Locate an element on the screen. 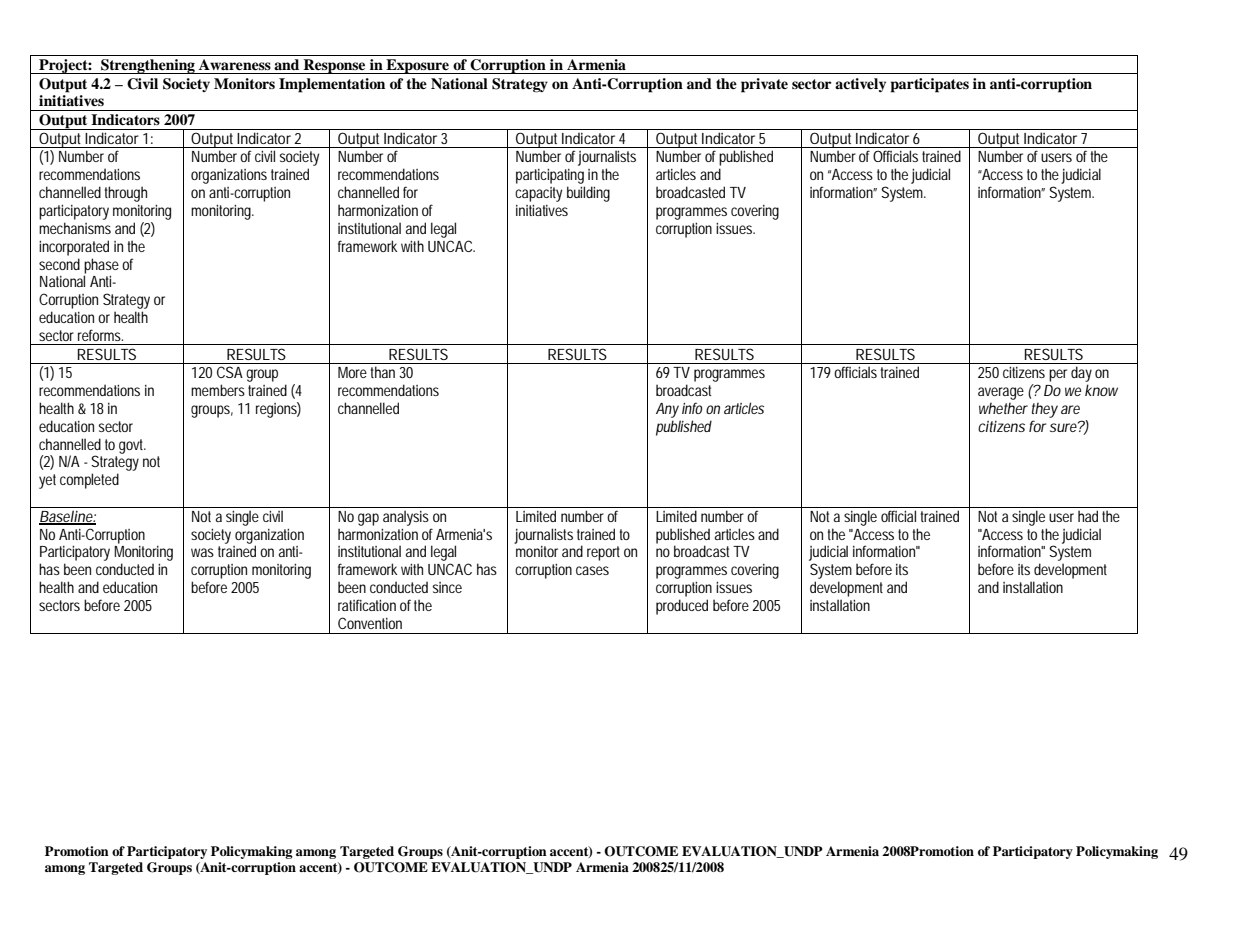 The width and height of the screenshot is (1233, 952). had is located at coordinates (1088, 516).
